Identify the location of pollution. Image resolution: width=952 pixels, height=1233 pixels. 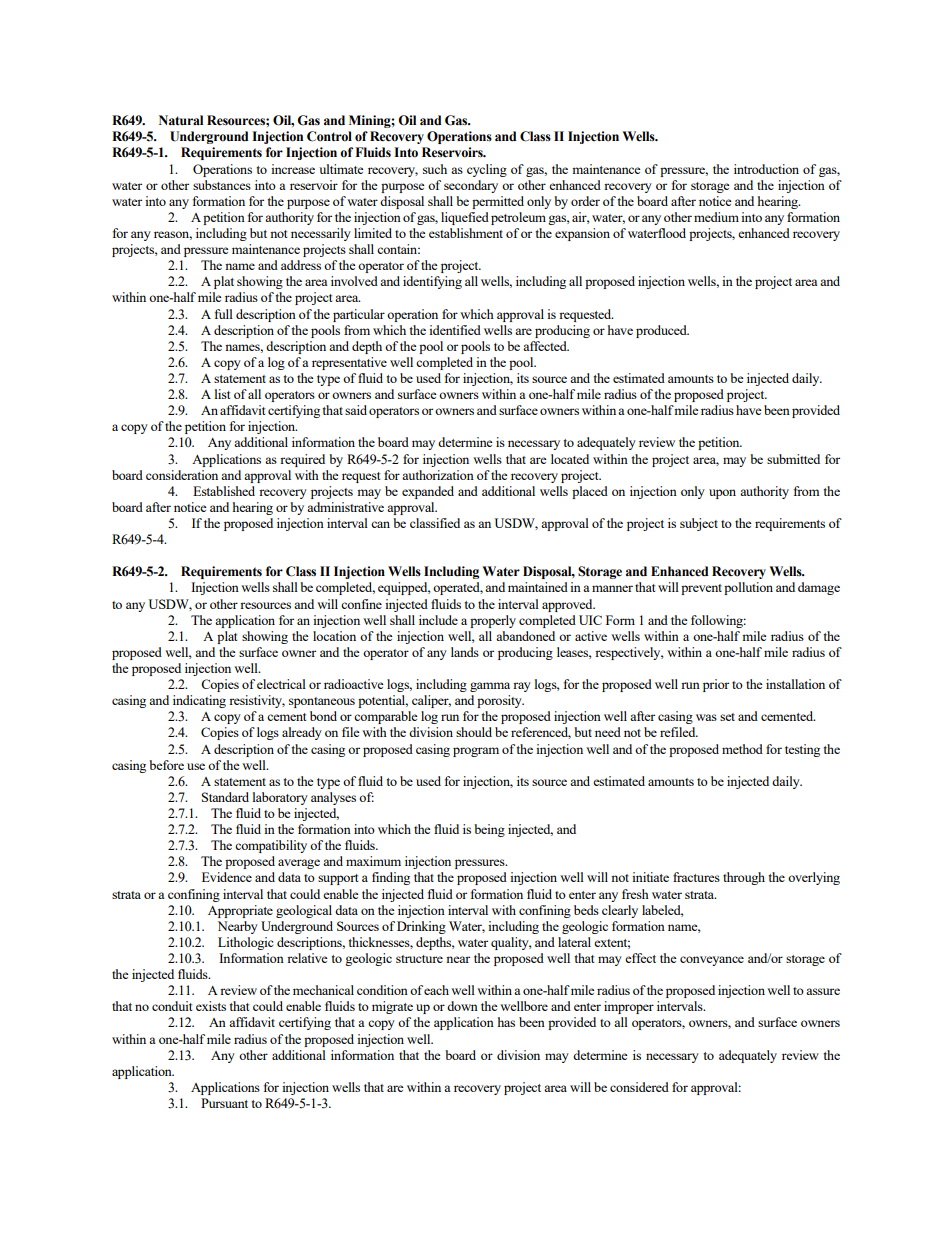
(748, 588).
